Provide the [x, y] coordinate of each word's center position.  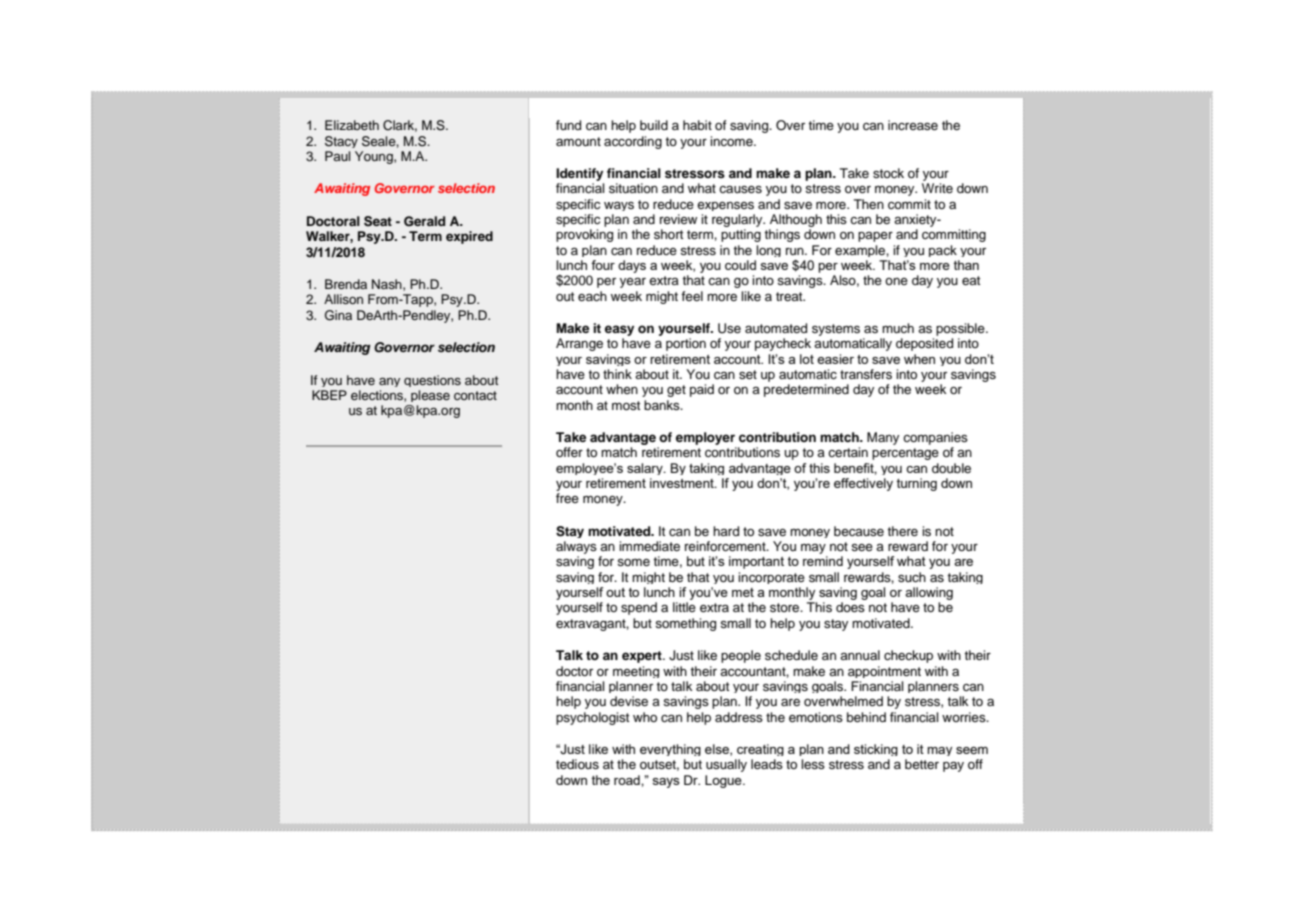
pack [943, 251]
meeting [636, 672]
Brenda [346, 284]
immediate [649, 546]
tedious [577, 764]
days [632, 266]
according [633, 142]
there [902, 531]
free [567, 498]
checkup [908, 656]
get [676, 391]
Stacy [341, 142]
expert [643, 657]
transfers [866, 374]
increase [913, 125]
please [430, 396]
